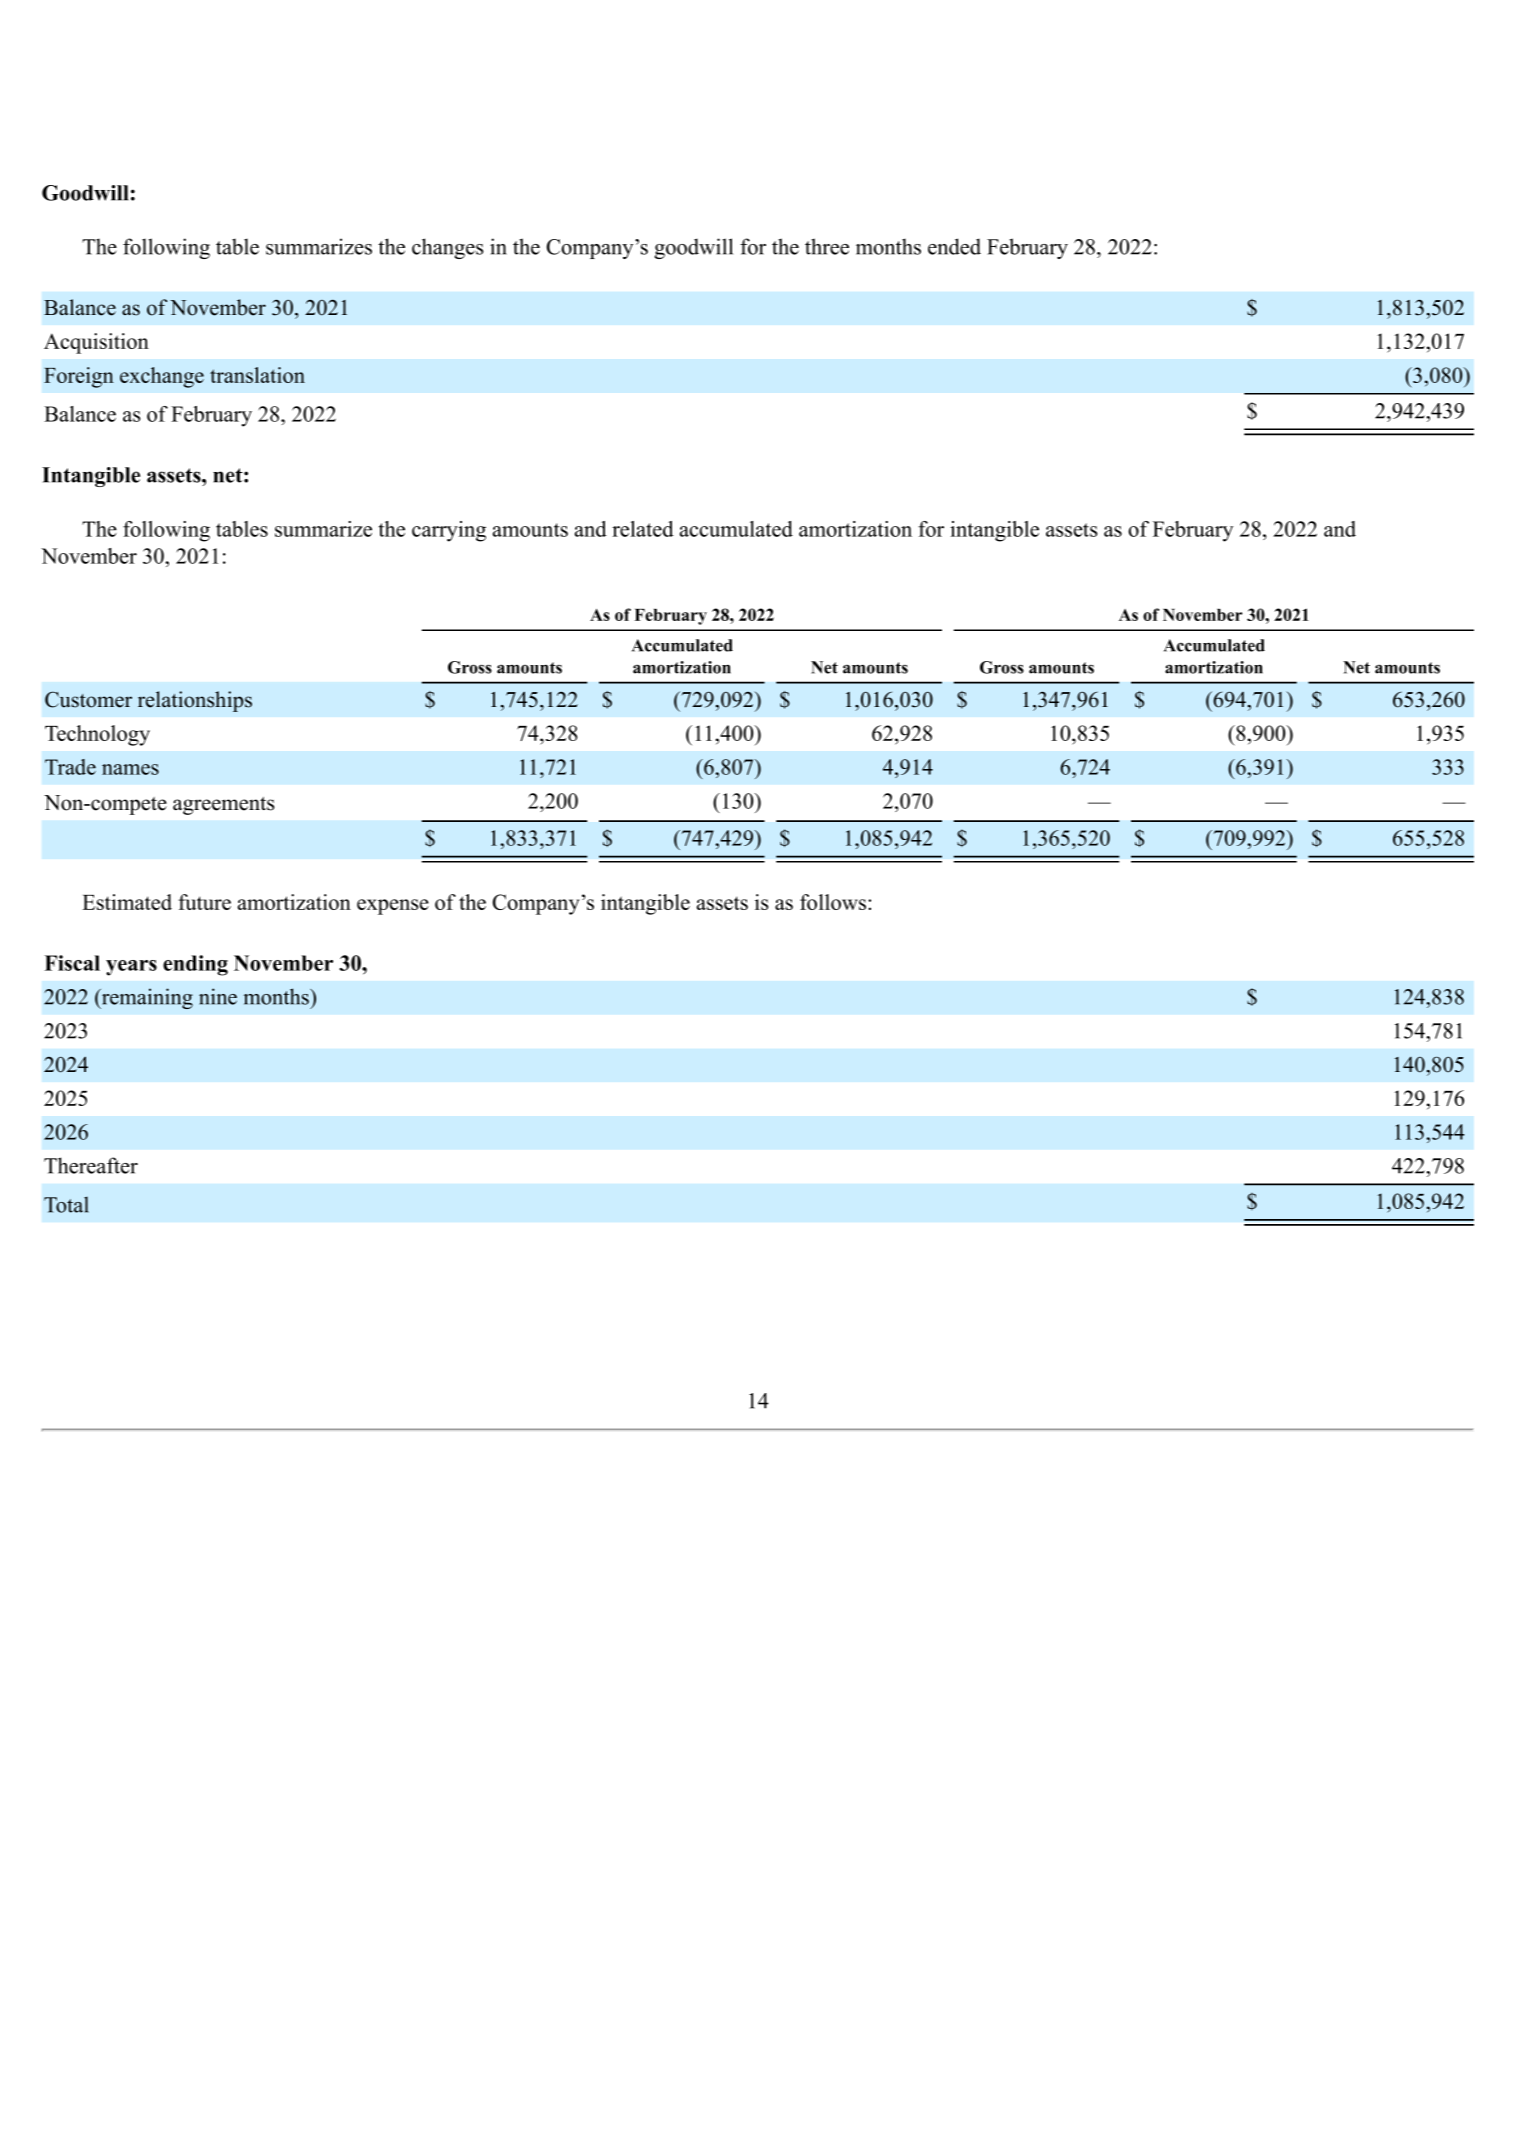  Describe the element at coordinates (393, 907) in the screenshot. I see `expense` at that location.
